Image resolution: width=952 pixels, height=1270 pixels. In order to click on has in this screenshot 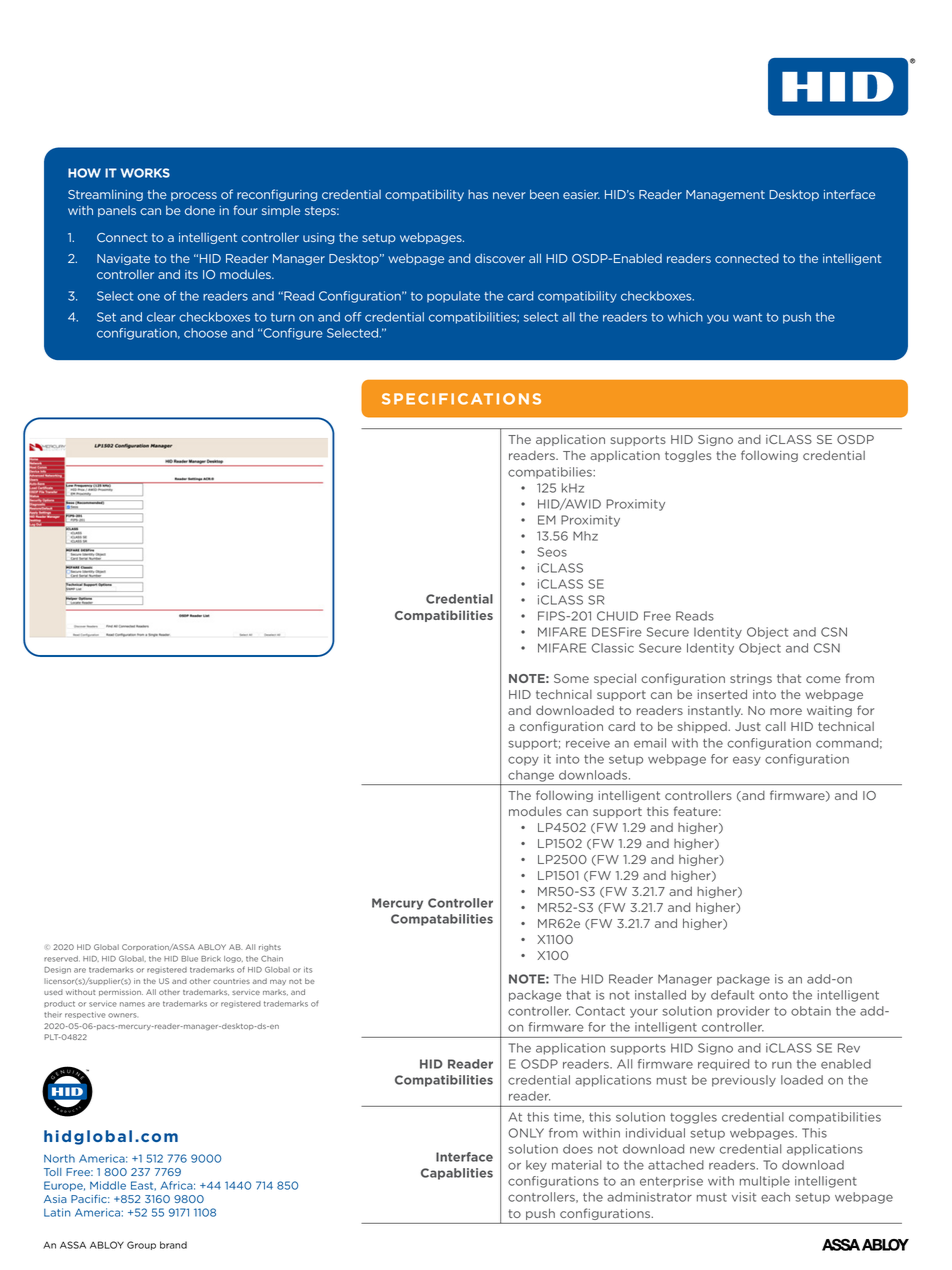, I will do `click(478, 194)`.
